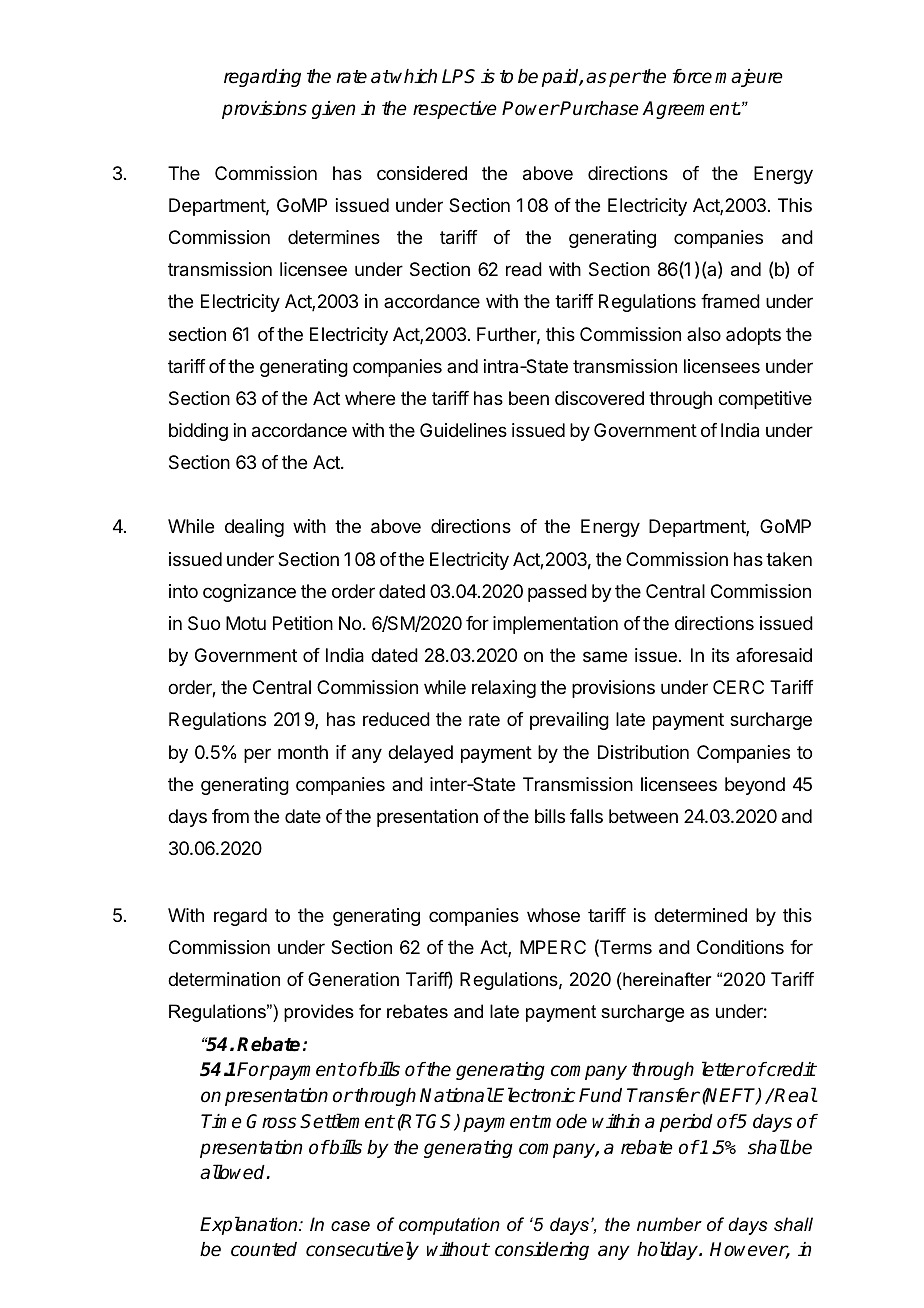 This screenshot has height=1308, width=924. What do you see at coordinates (250, 1225) in the screenshot?
I see `Explanation` at bounding box center [250, 1225].
